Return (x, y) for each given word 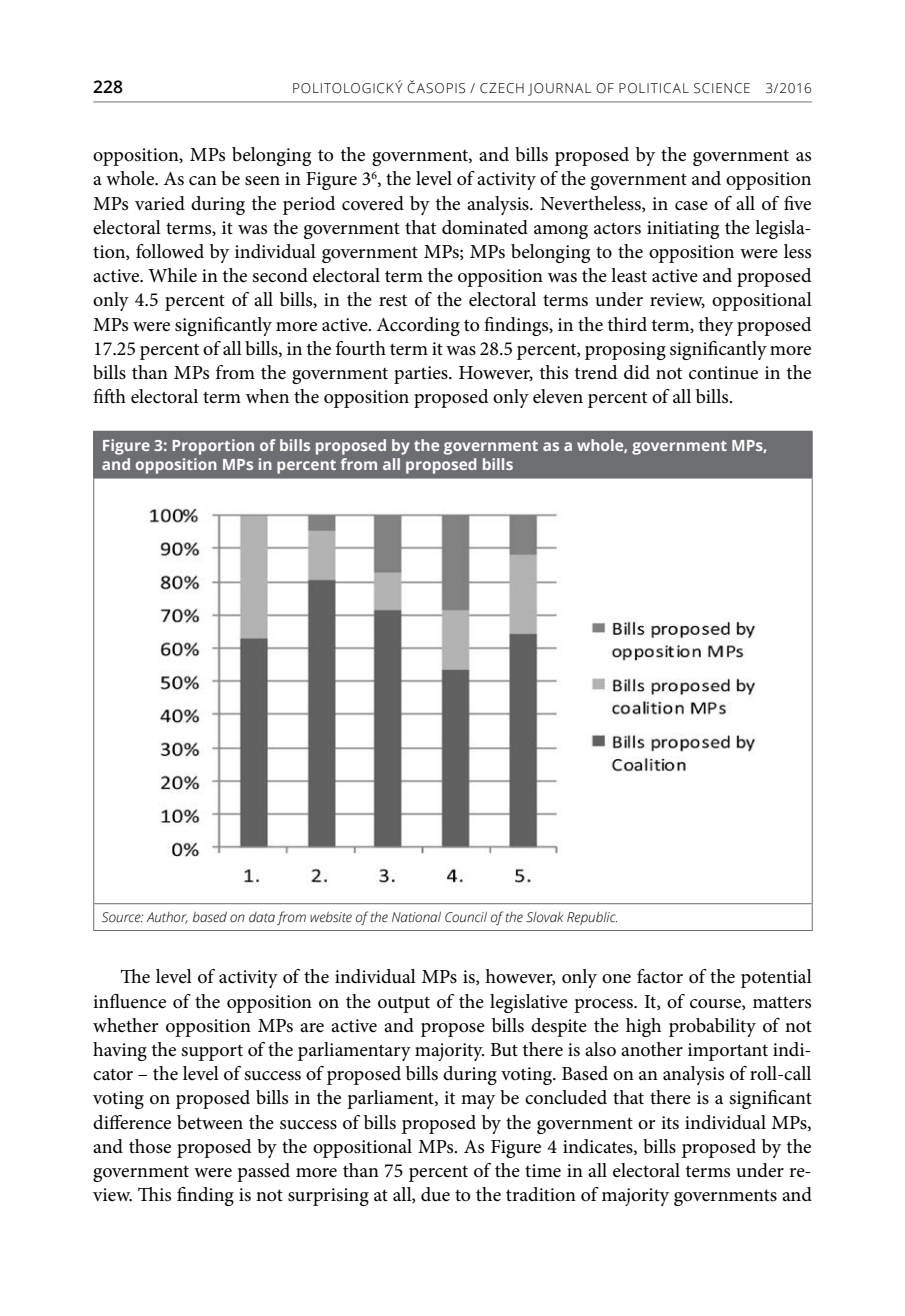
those (150, 1146)
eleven (558, 396)
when (267, 396)
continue (723, 373)
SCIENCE (722, 88)
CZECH (502, 88)
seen (262, 181)
